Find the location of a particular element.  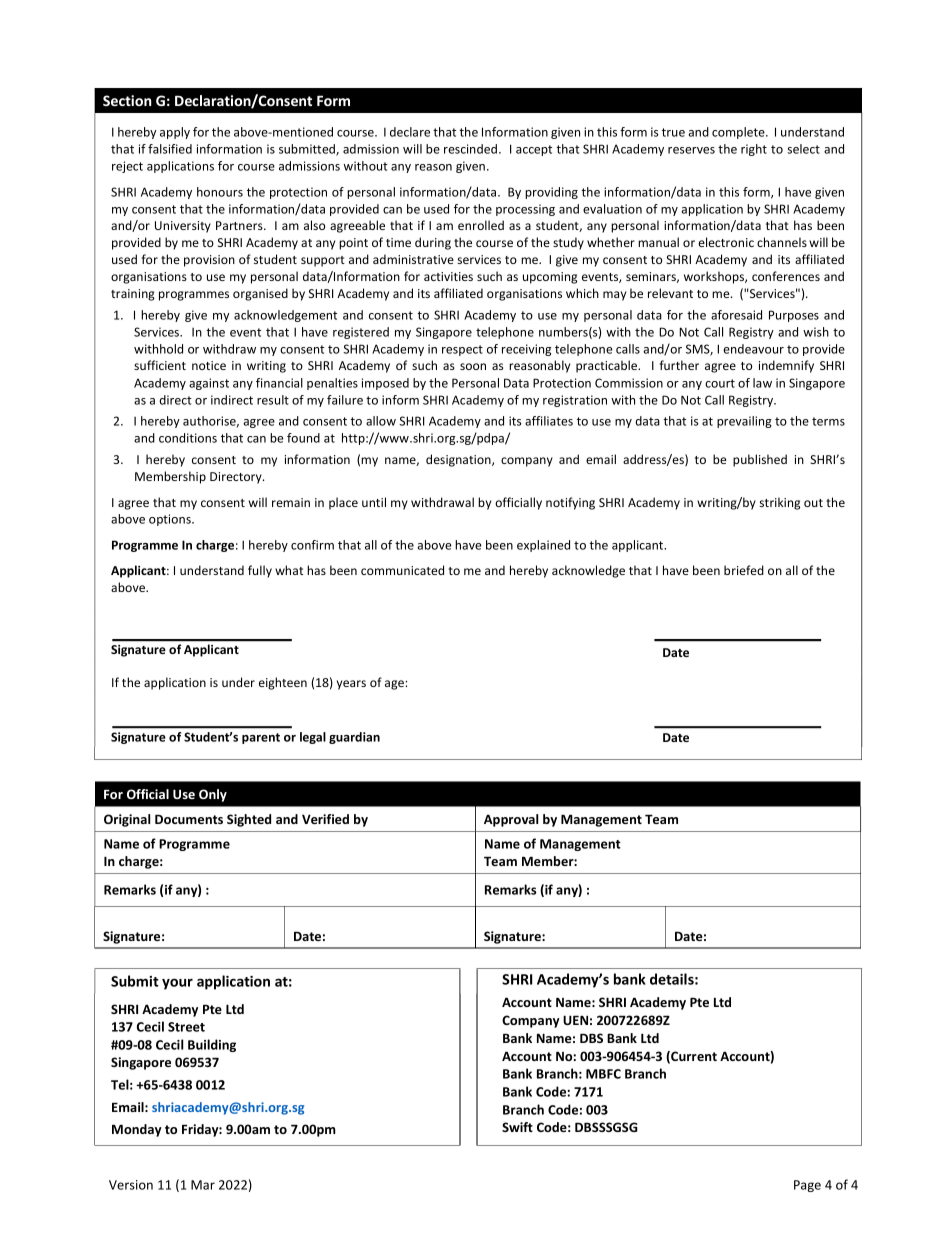

rescinded is located at coordinates (470, 149).
